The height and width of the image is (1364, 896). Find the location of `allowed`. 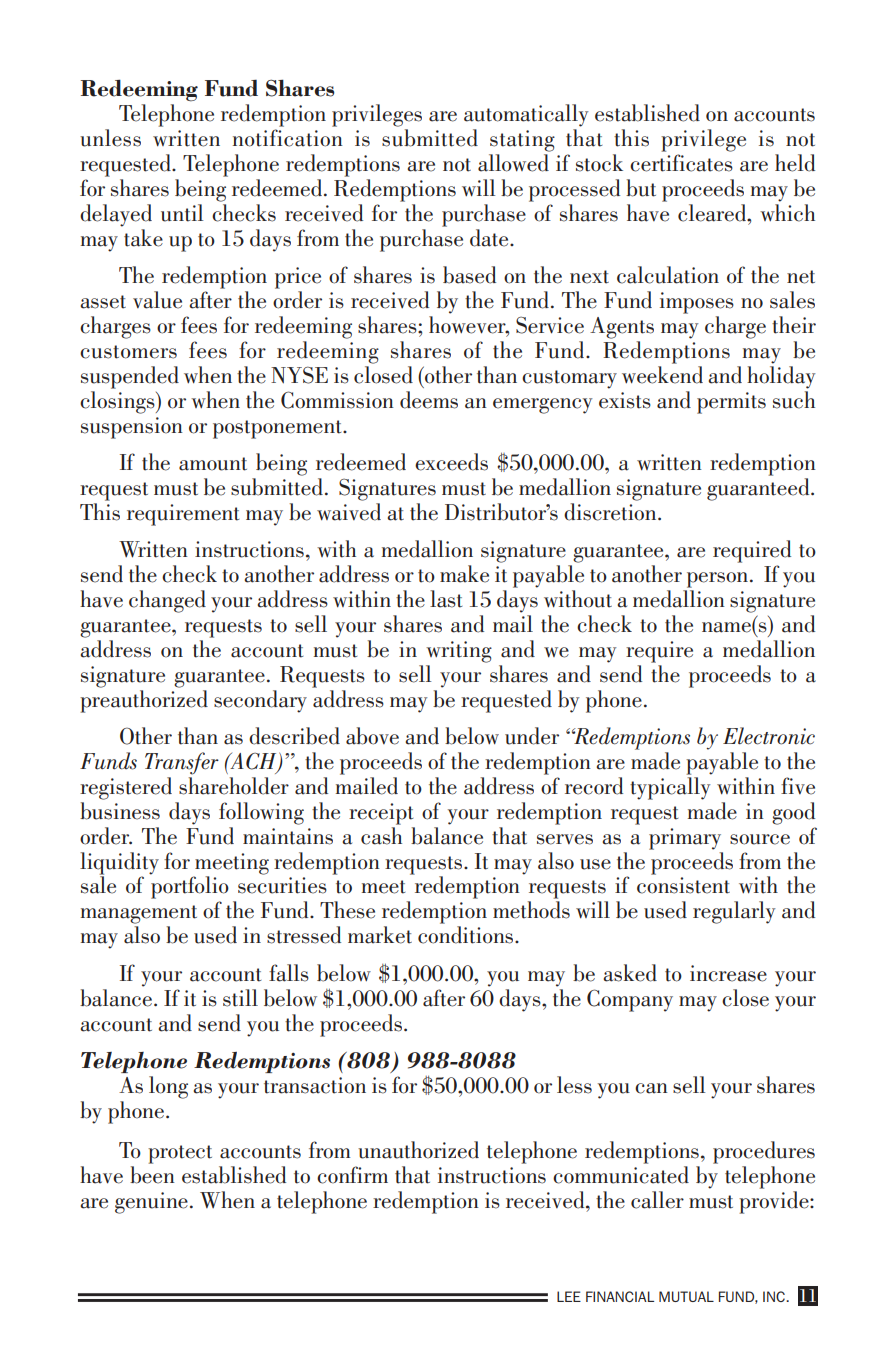

allowed is located at coordinates (513, 163).
